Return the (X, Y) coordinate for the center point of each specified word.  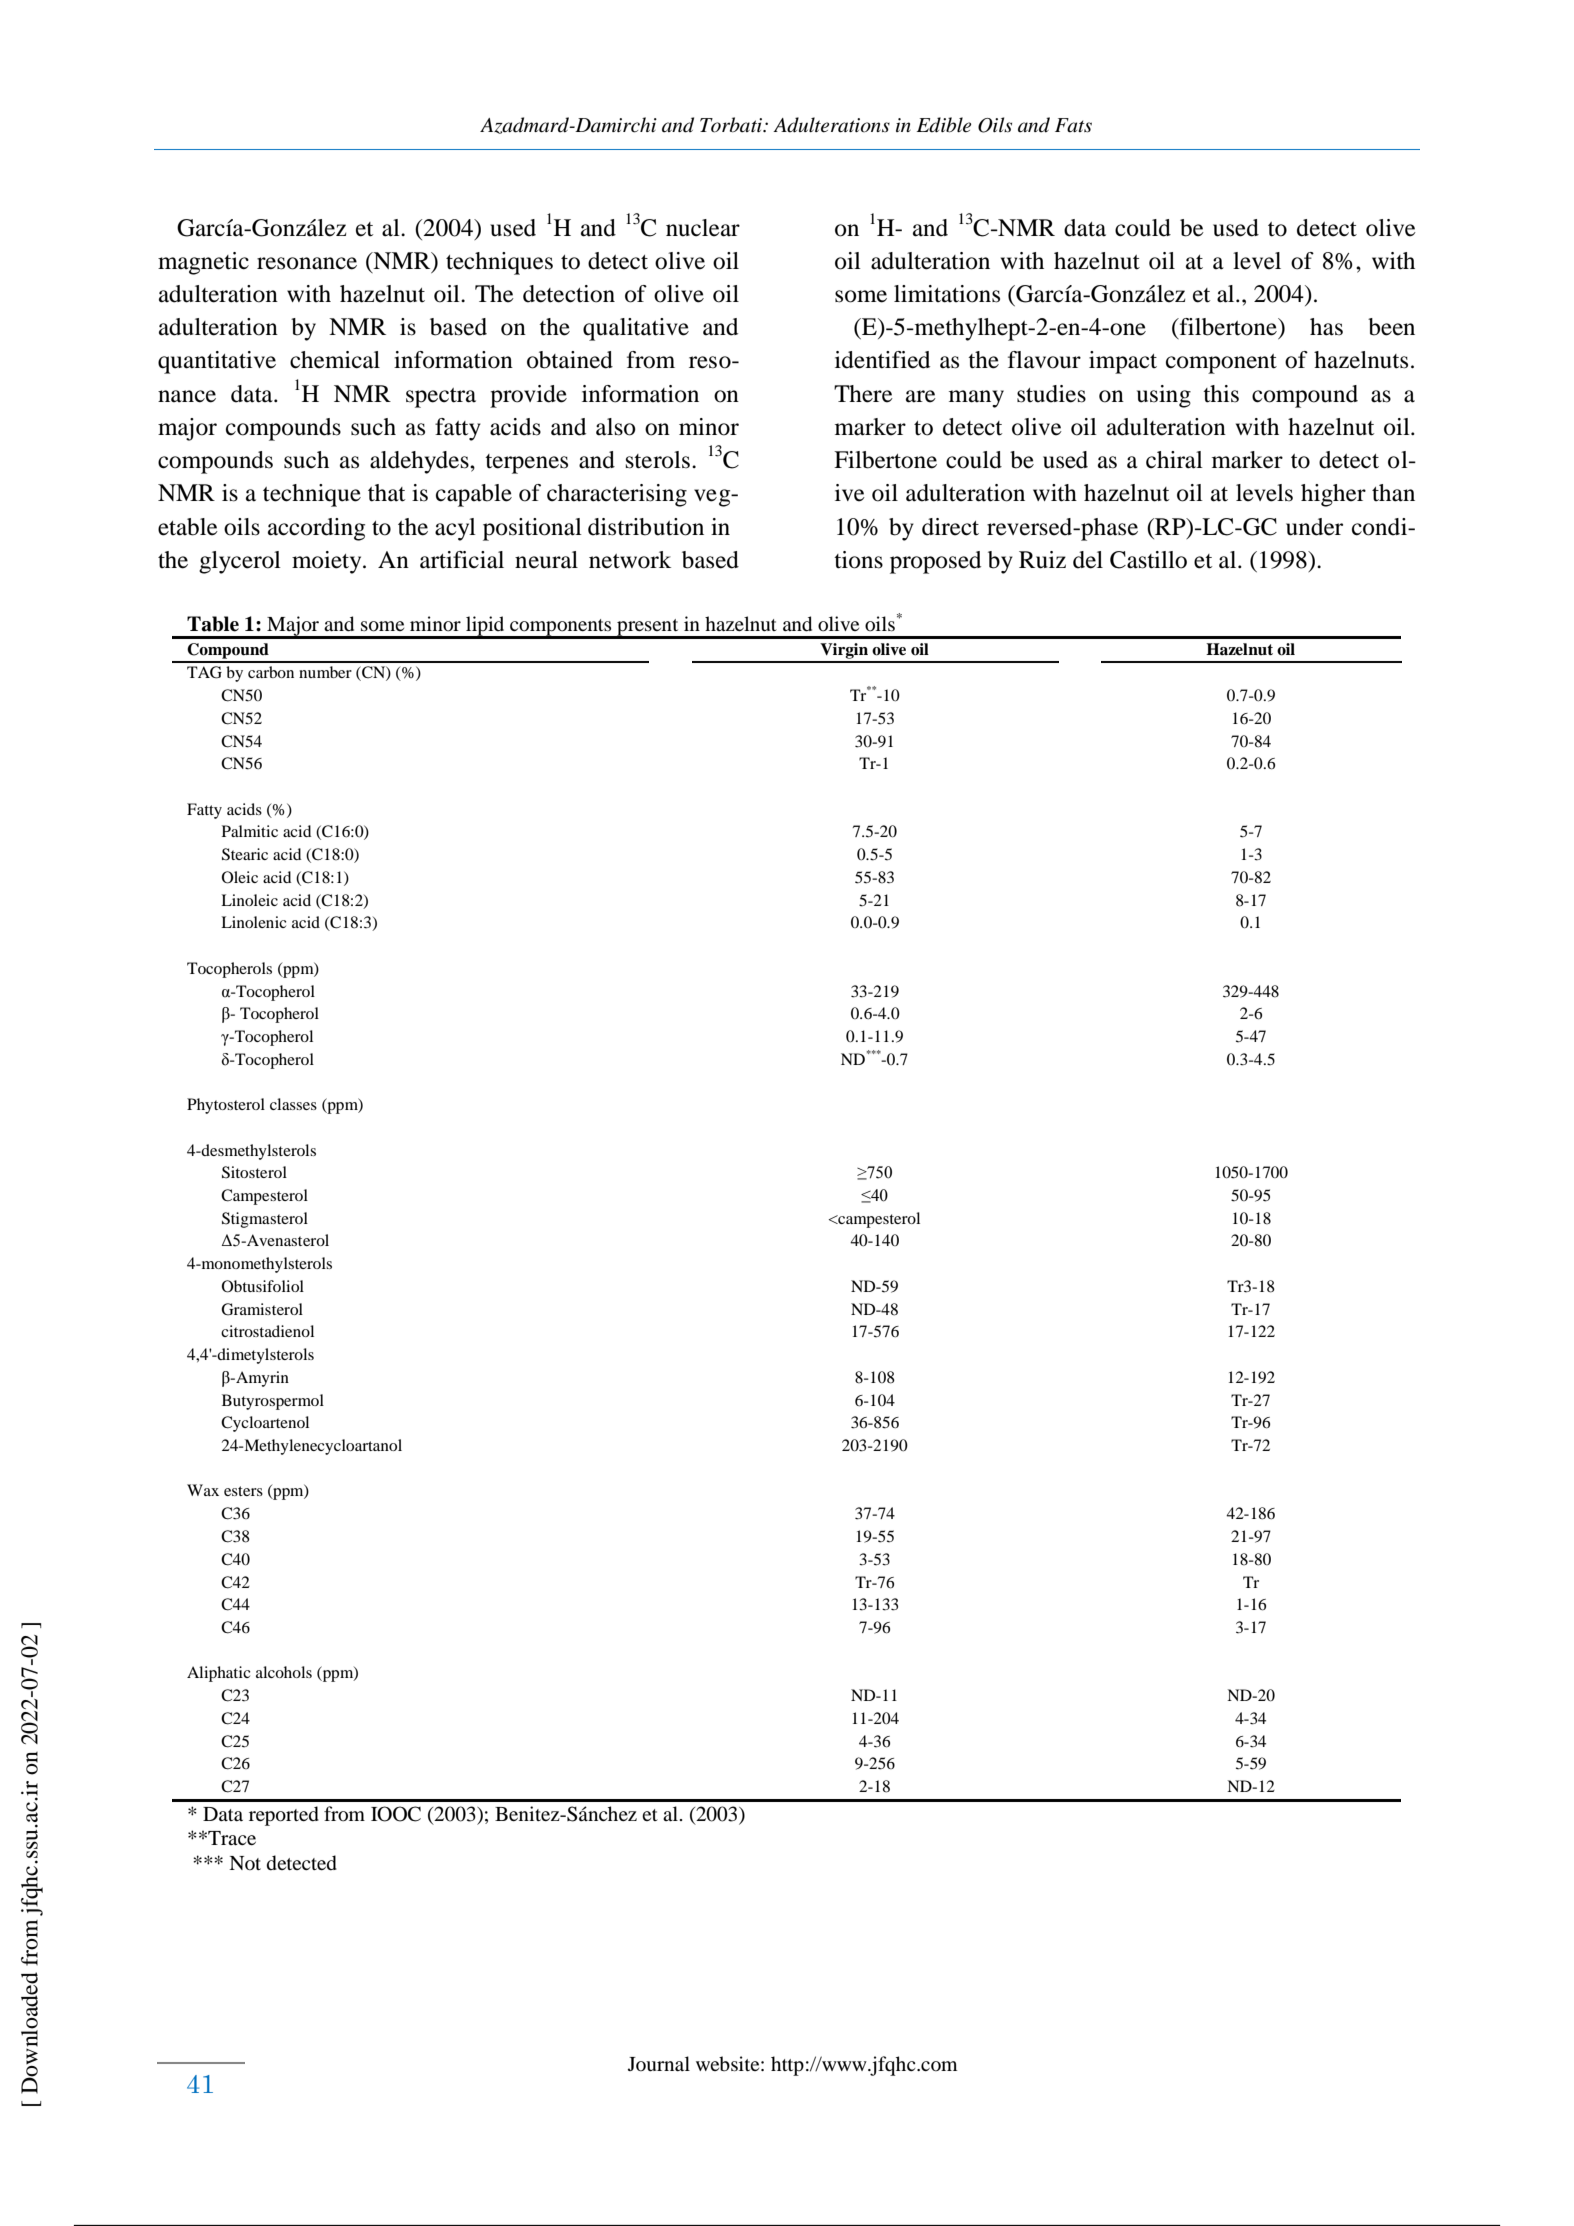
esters (243, 1491)
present (648, 628)
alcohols (284, 1672)
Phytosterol (226, 1106)
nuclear (703, 228)
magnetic (203, 263)
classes (293, 1104)
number (325, 672)
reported (284, 1816)
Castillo (1148, 560)
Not (245, 1863)
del (1088, 560)
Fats (1073, 125)
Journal (659, 2064)
